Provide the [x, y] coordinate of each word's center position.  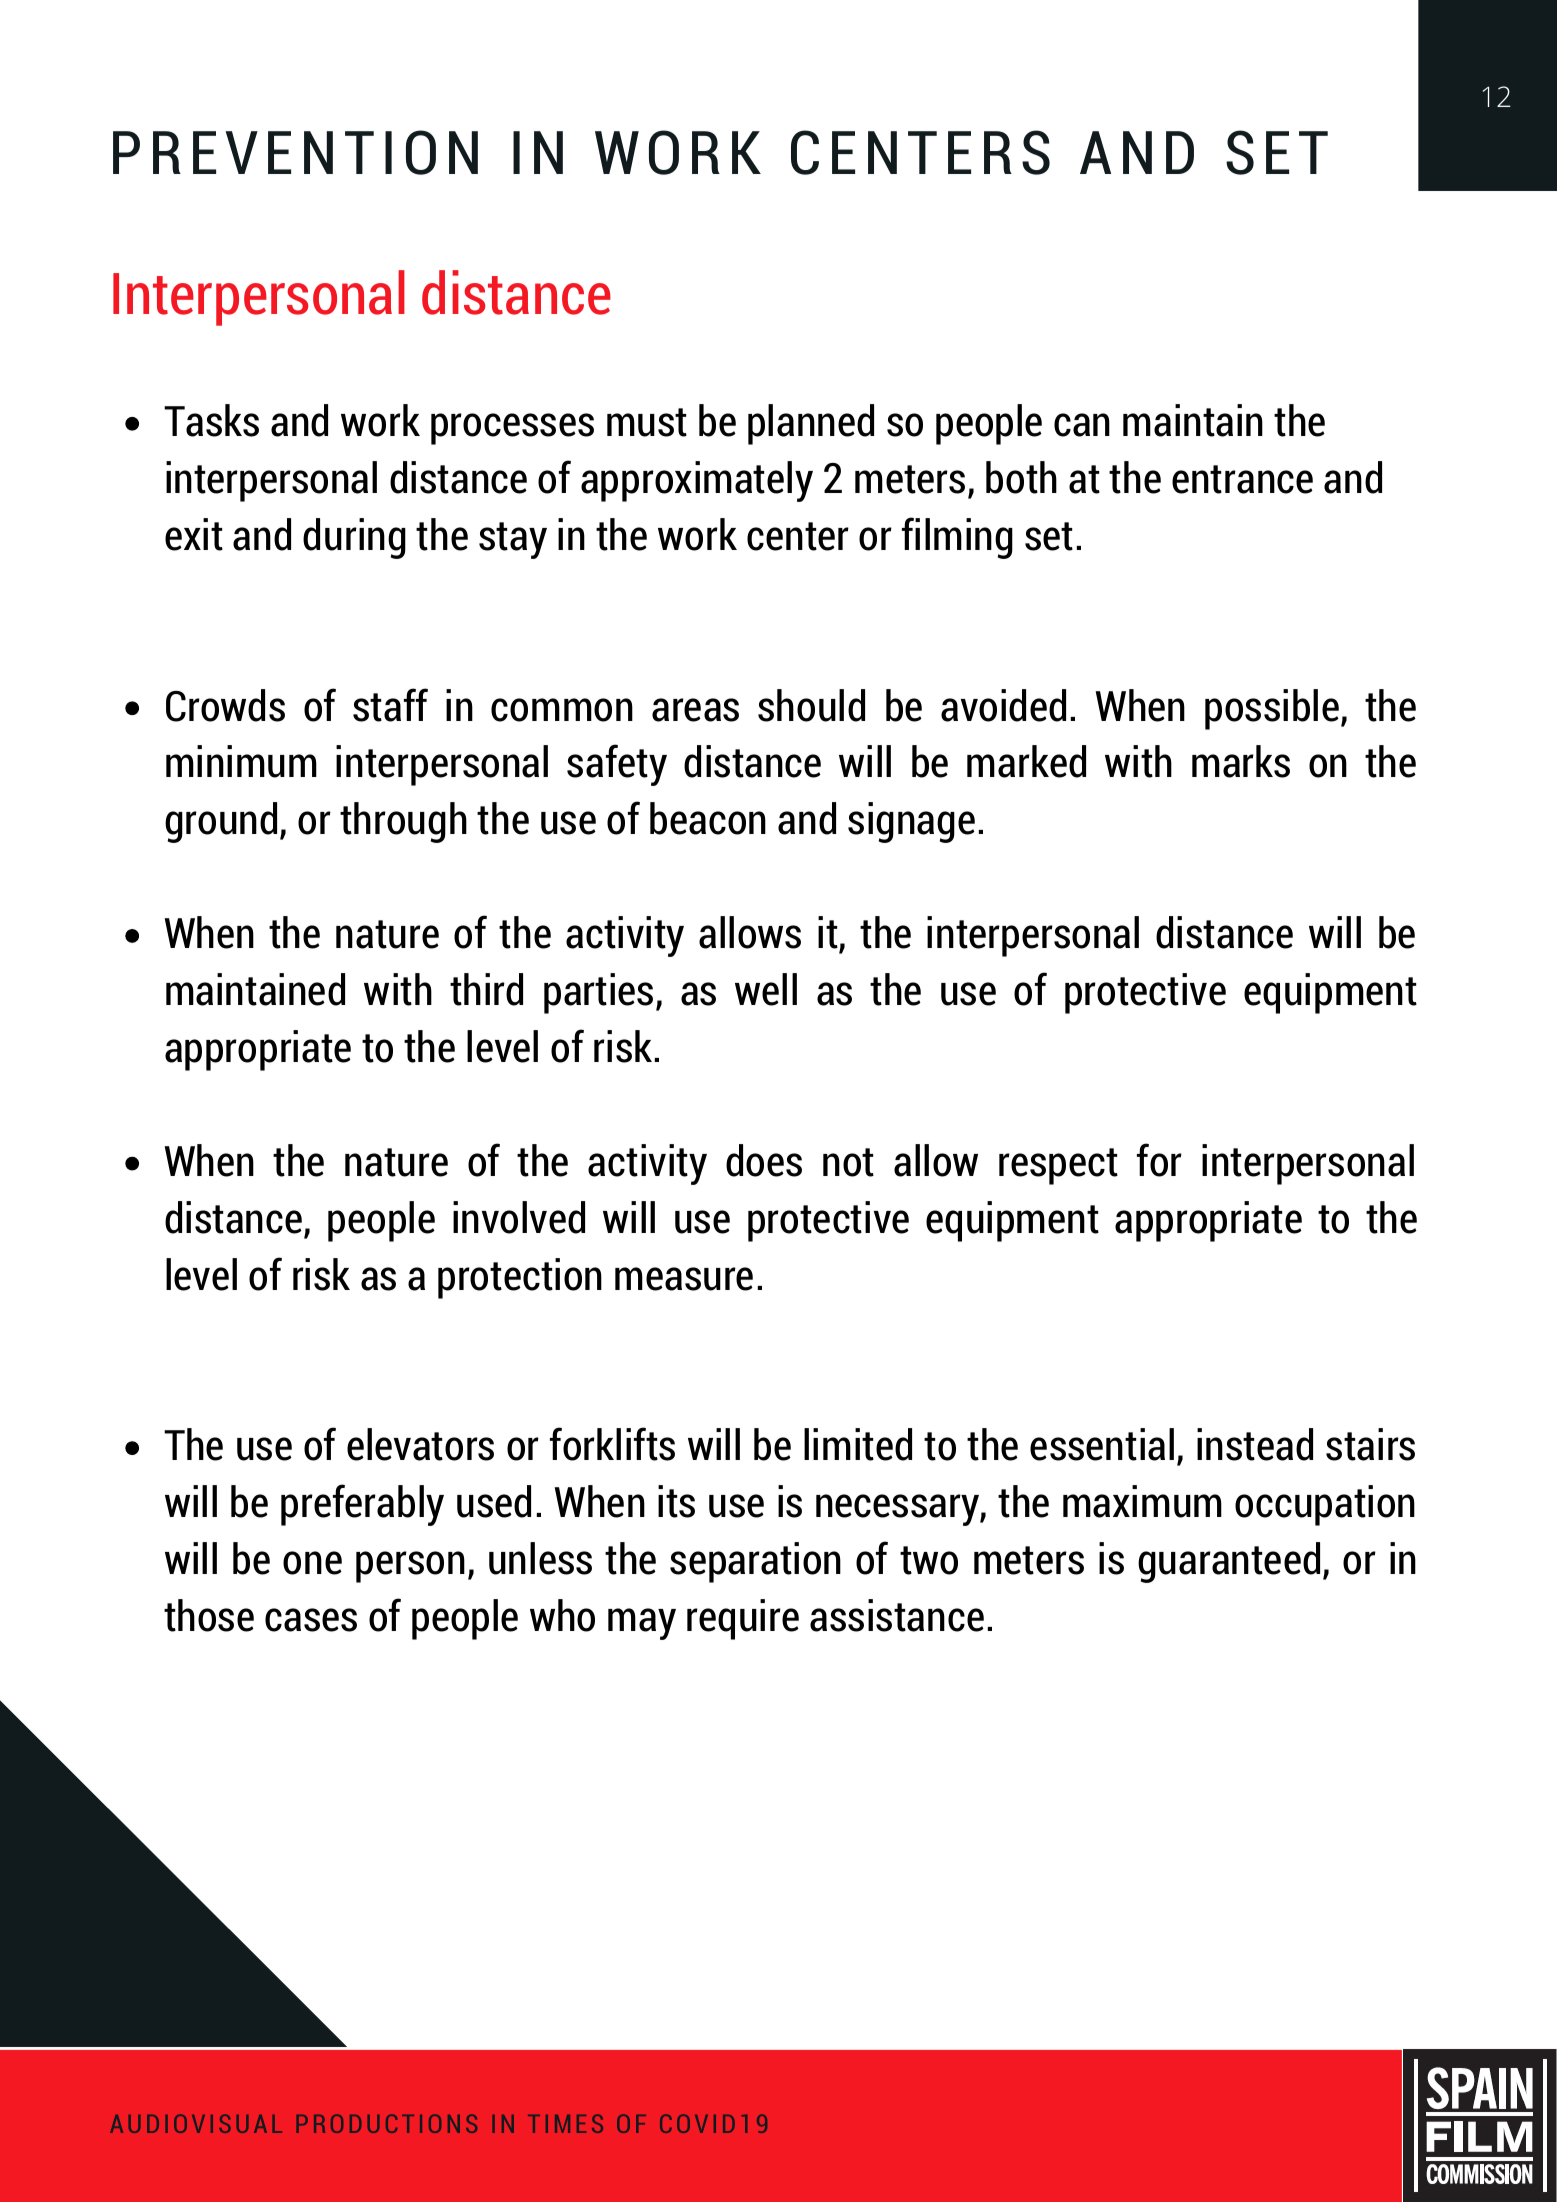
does [764, 1160]
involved [519, 1217]
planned [811, 424]
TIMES [565, 2123]
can [1082, 425]
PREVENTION [295, 152]
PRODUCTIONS [386, 2123]
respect [1058, 1166]
